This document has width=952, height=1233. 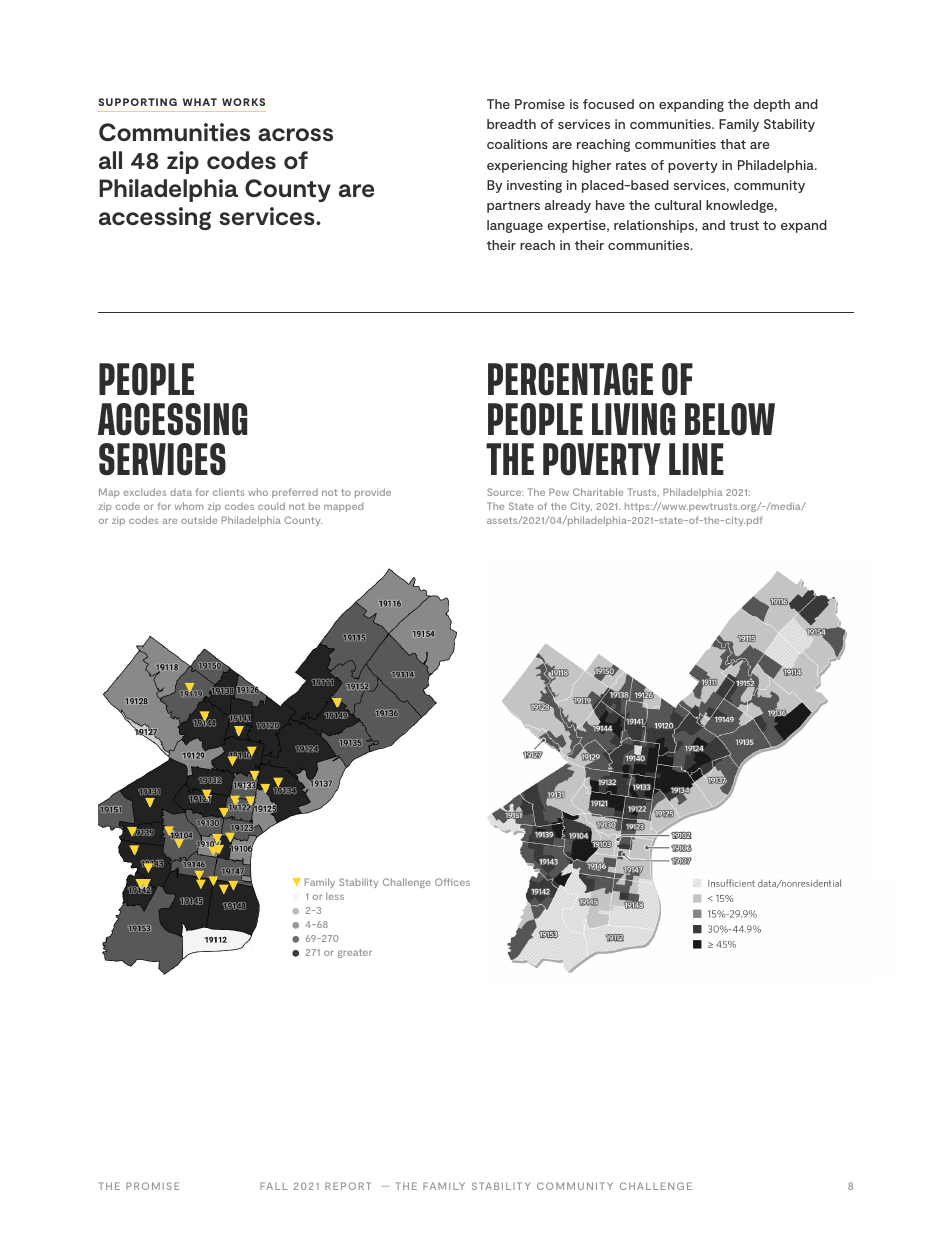 What do you see at coordinates (598, 492) in the document?
I see `Charitable` at bounding box center [598, 492].
